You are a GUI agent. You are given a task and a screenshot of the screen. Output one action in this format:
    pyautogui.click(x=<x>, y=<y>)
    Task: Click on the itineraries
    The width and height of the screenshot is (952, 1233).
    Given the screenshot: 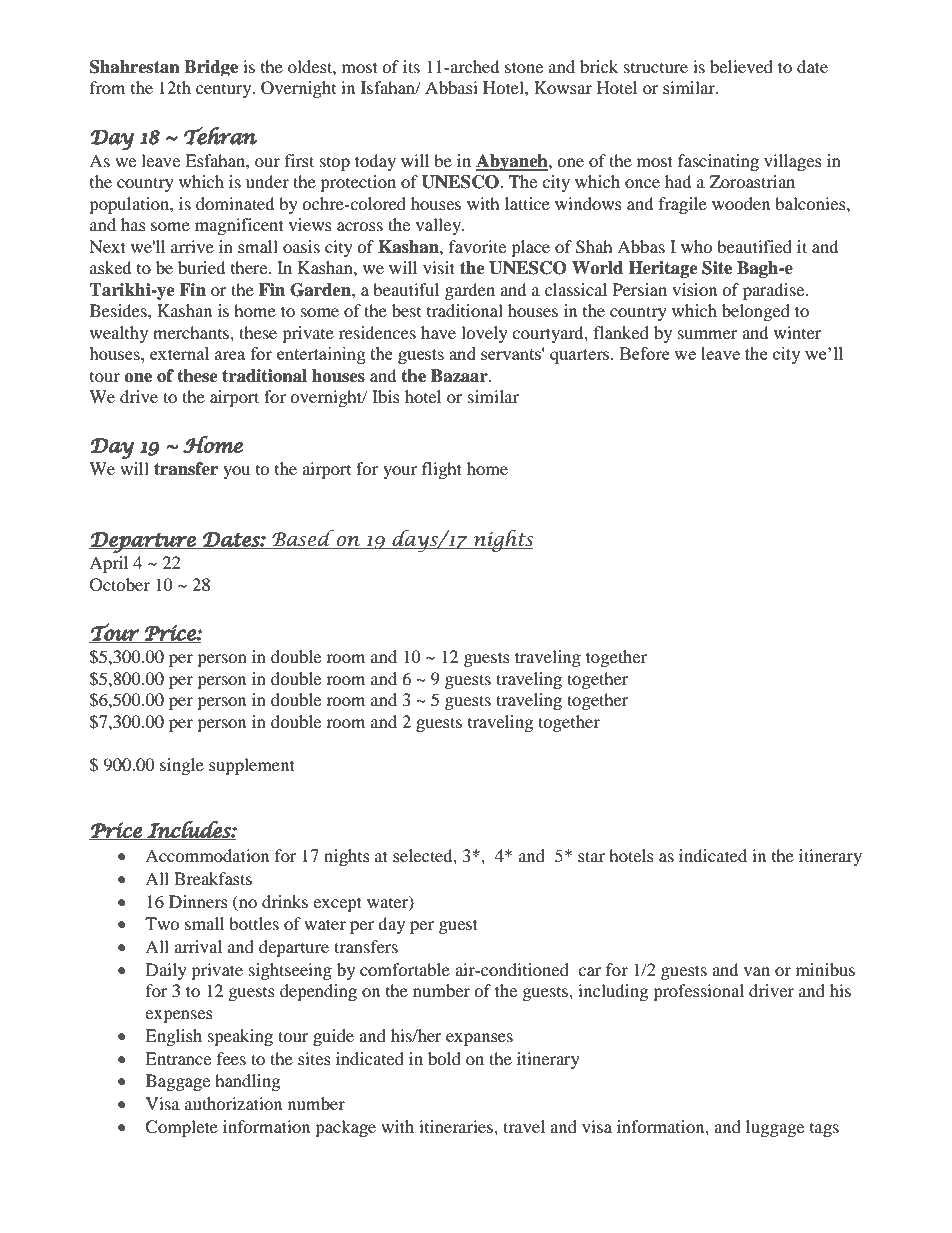 What is the action you would take?
    pyautogui.click(x=457, y=1126)
